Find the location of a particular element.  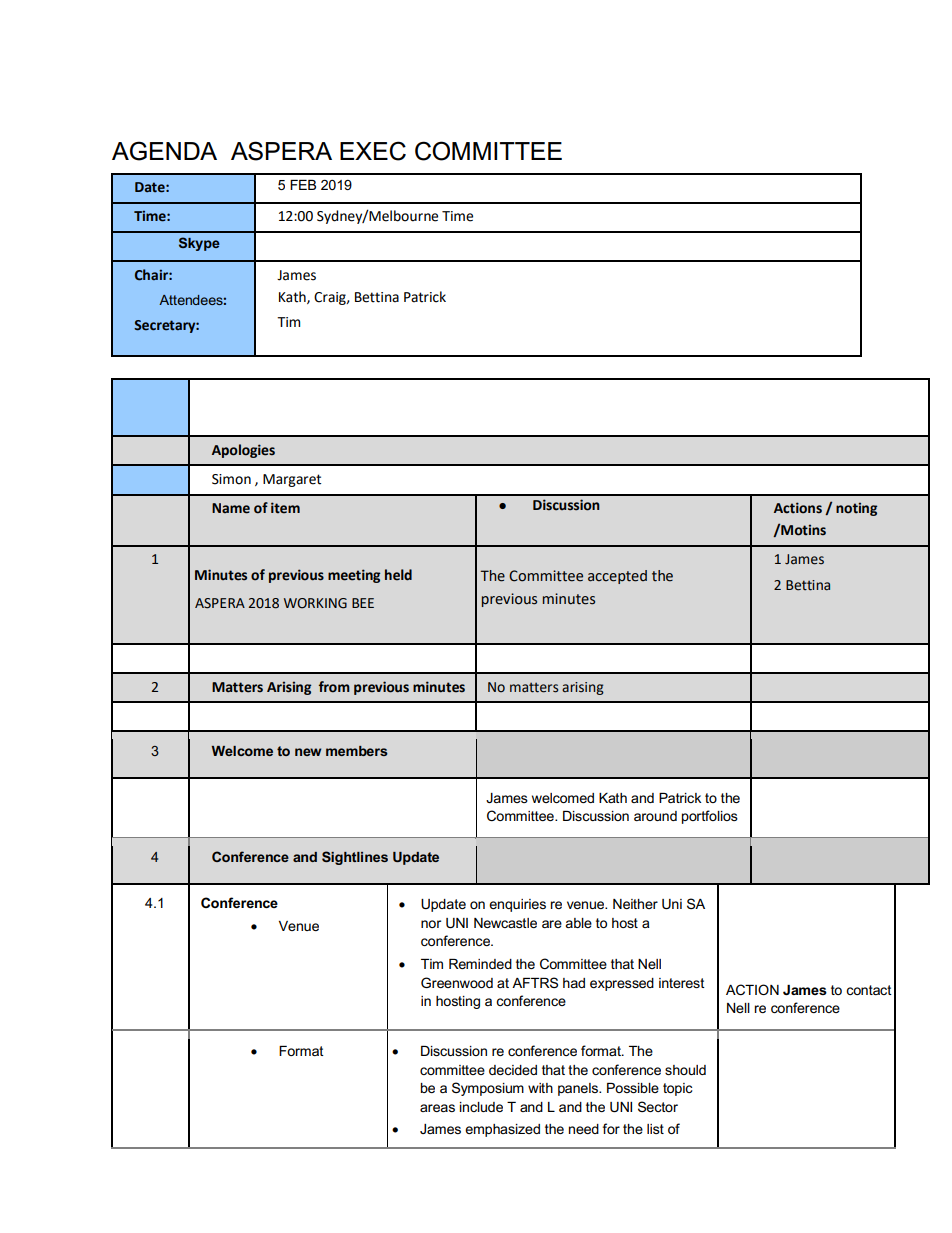

EXEC is located at coordinates (373, 151).
